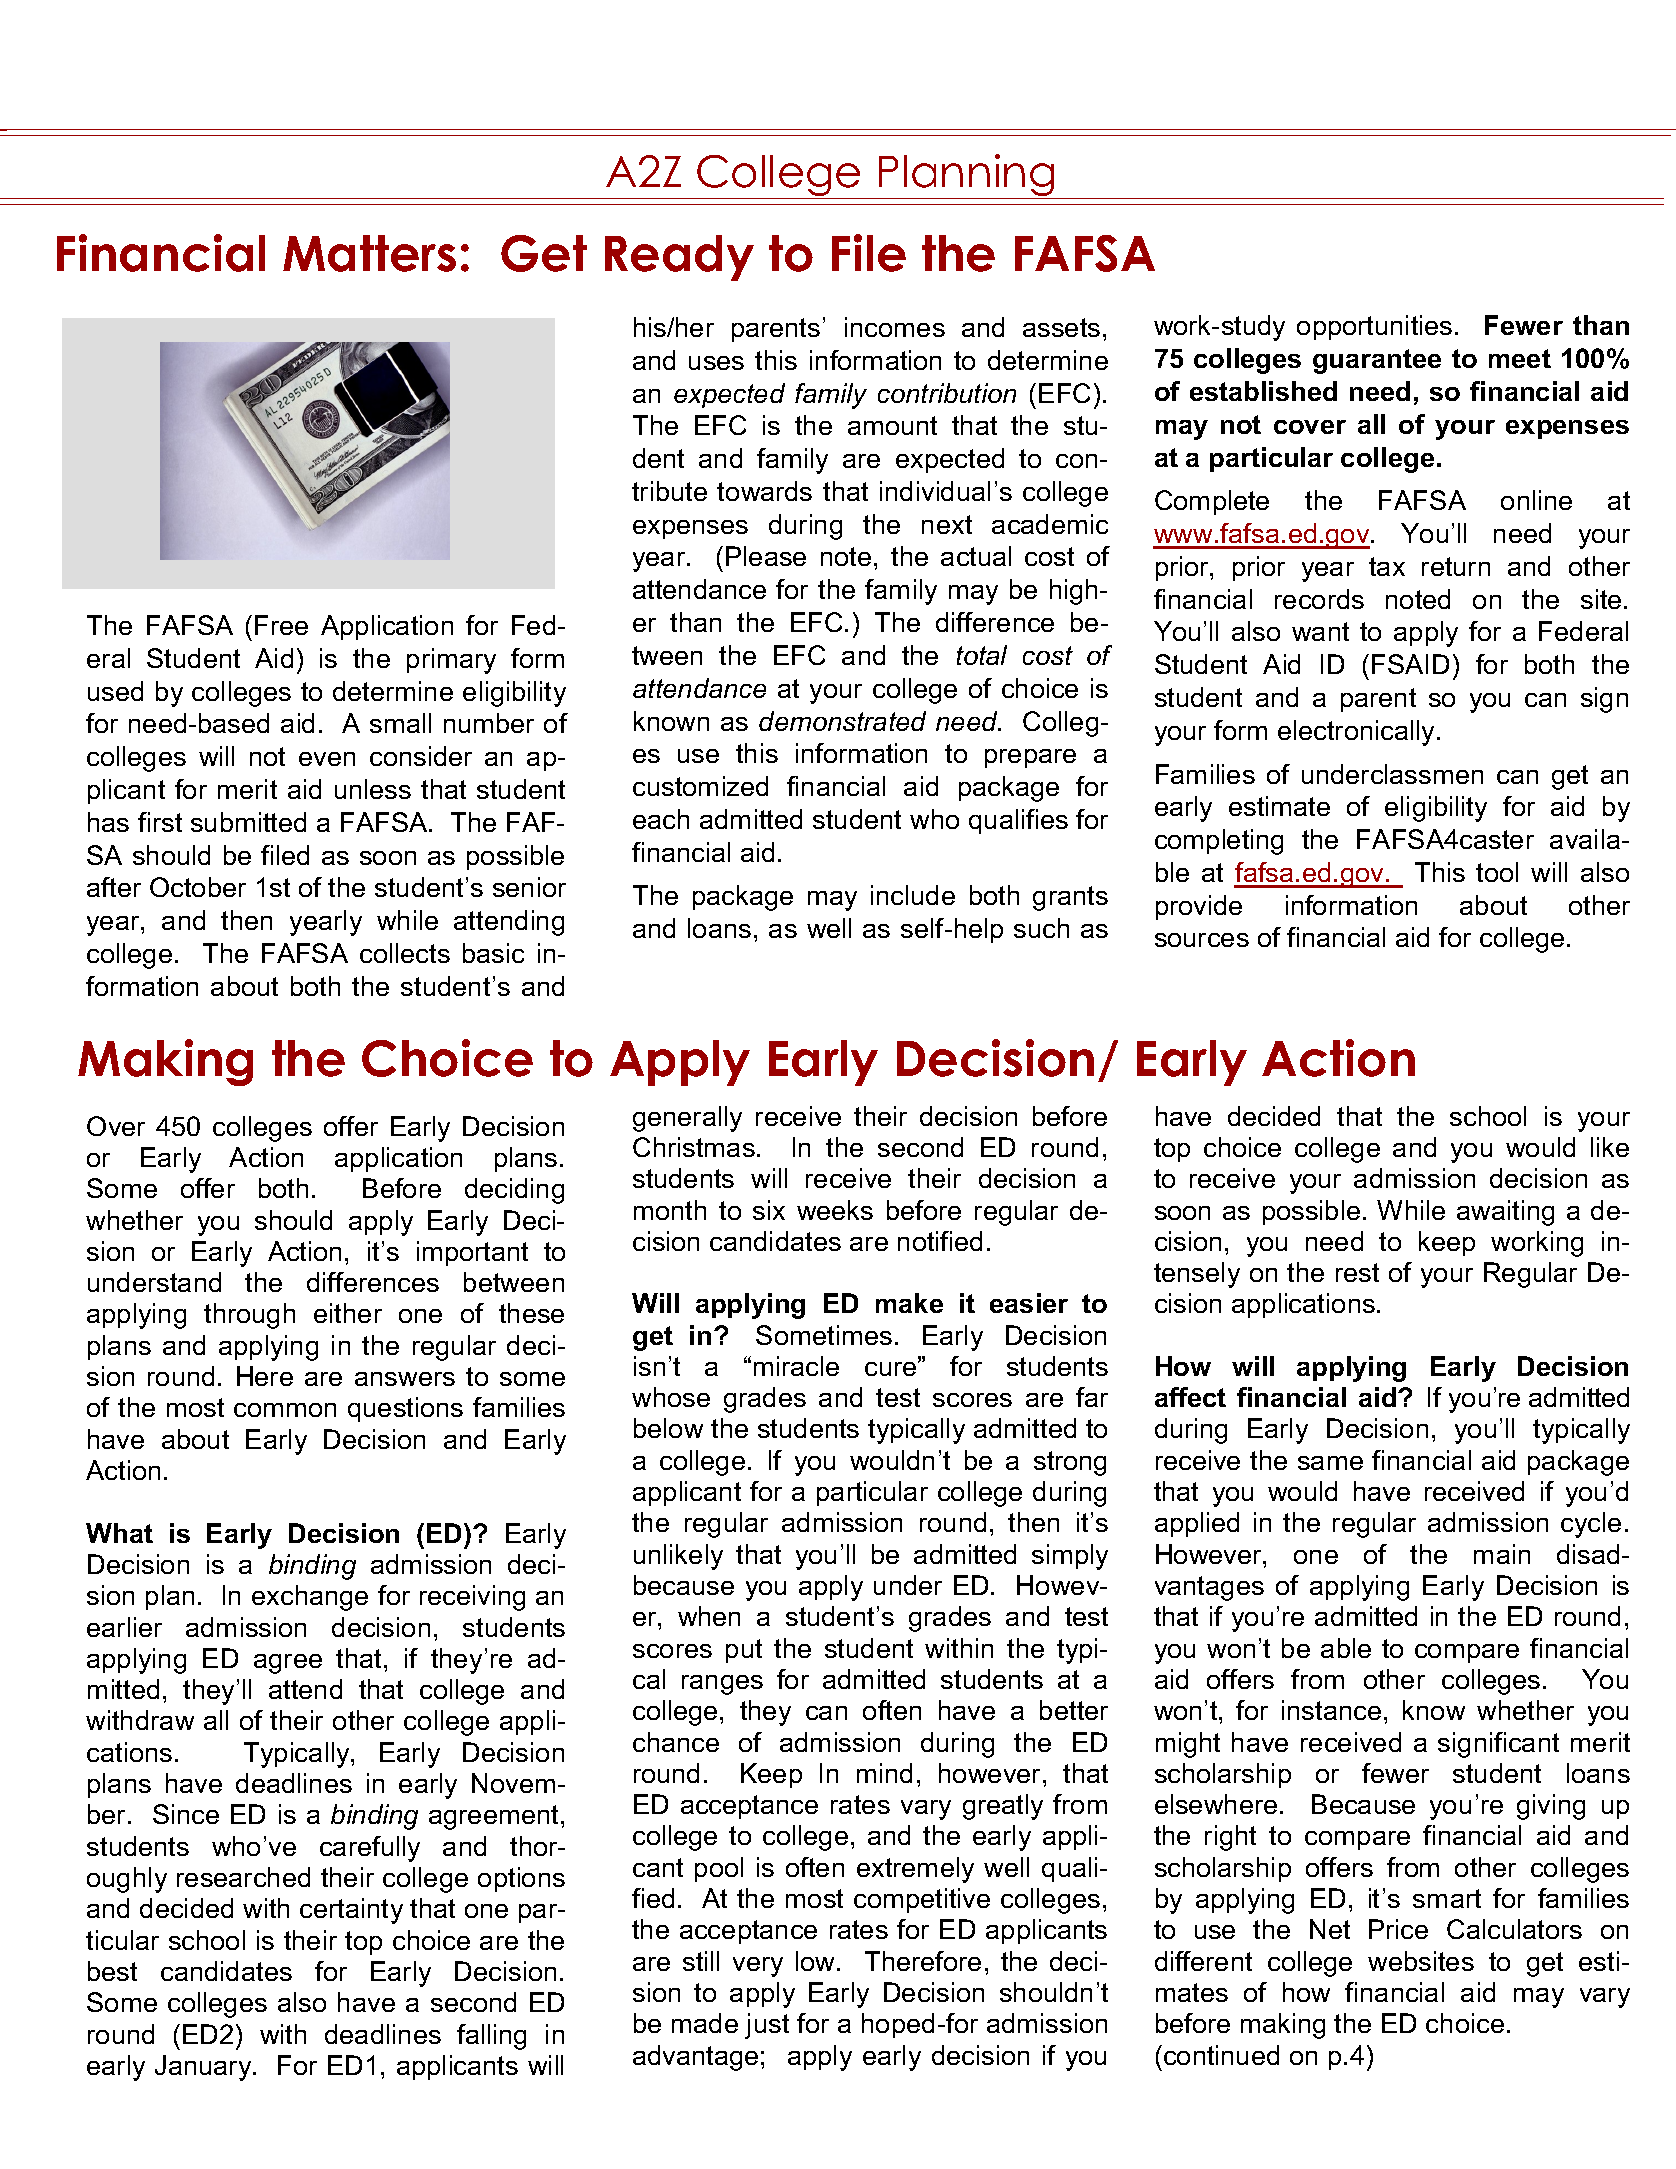  I want to click on incomes, so click(895, 327).
